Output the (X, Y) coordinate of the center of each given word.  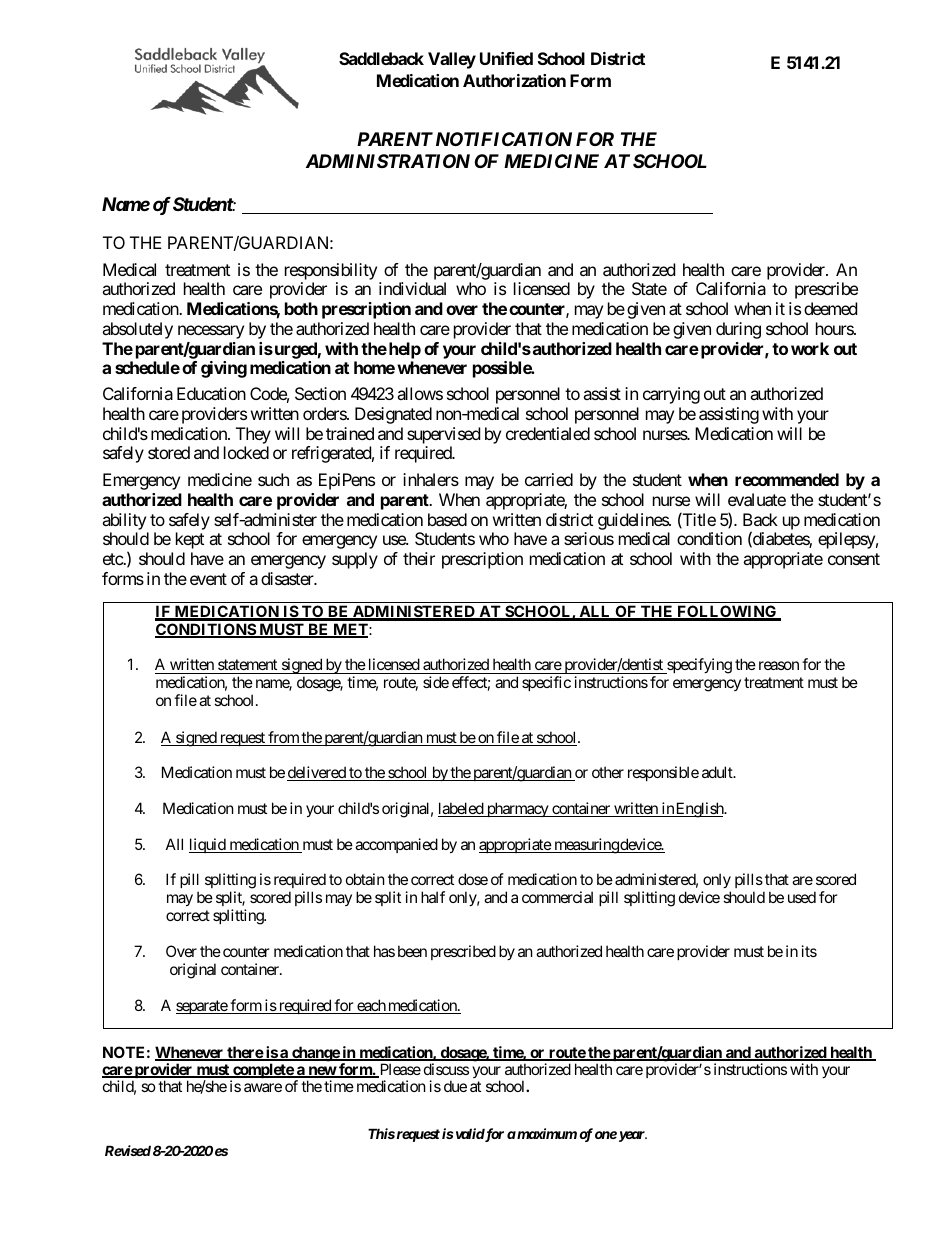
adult (718, 772)
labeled (461, 809)
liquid (208, 845)
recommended (787, 479)
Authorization (514, 80)
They (253, 435)
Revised (128, 1150)
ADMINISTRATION (388, 161)
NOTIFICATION (504, 139)
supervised (443, 435)
